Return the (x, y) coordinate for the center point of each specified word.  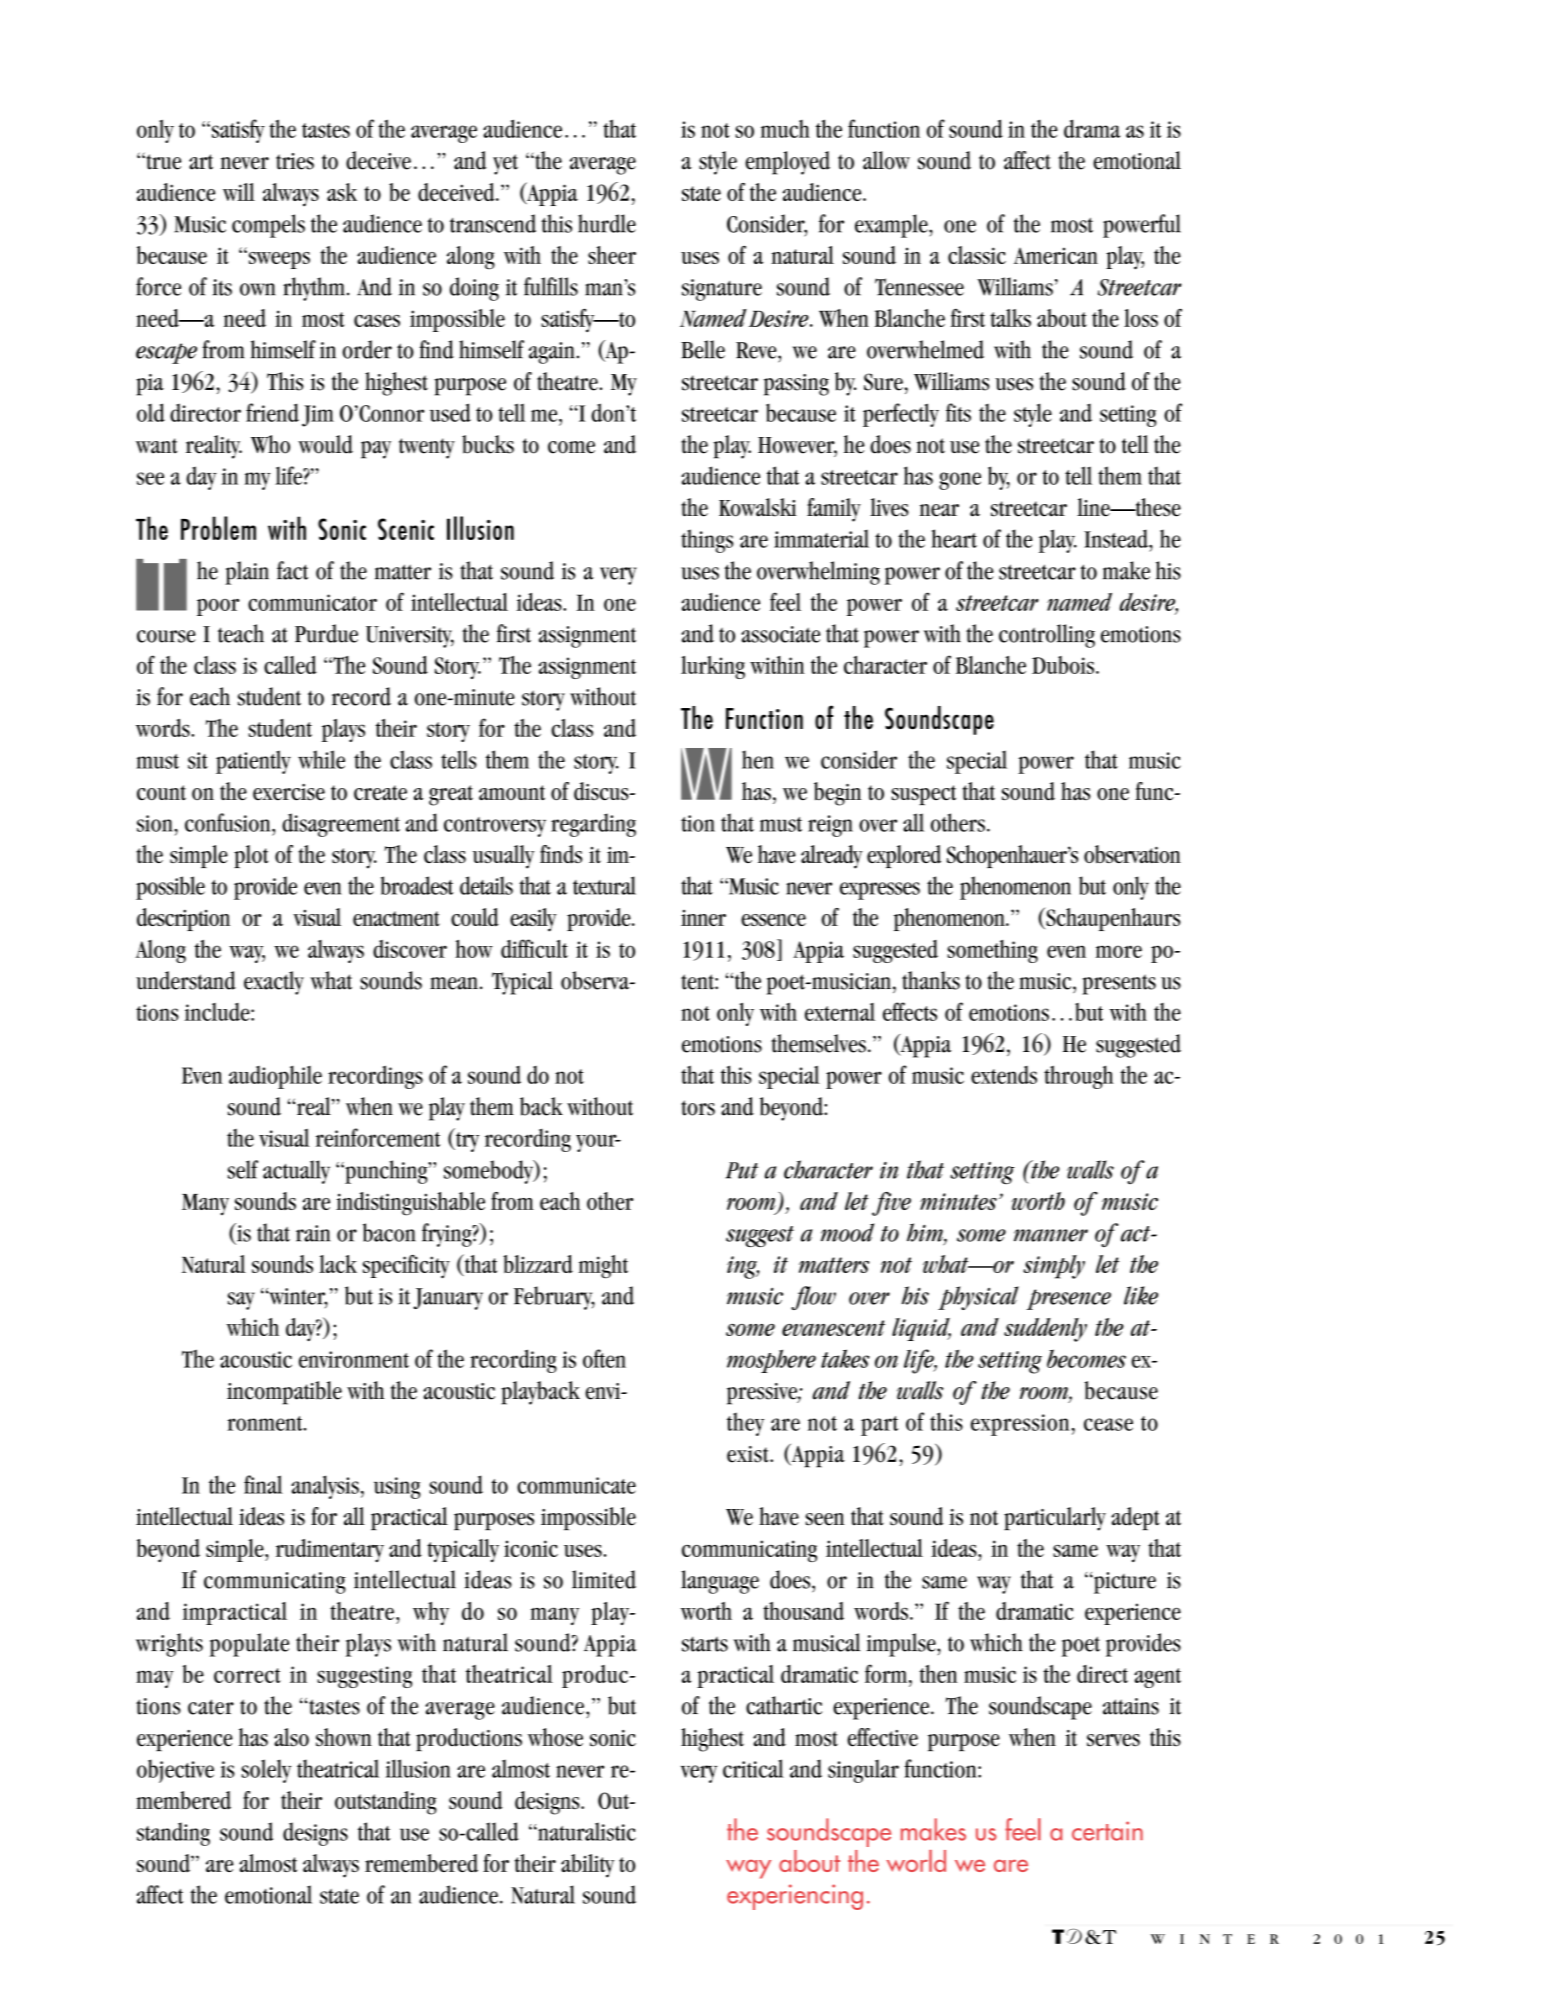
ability (587, 1866)
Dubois (1063, 665)
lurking (713, 667)
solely (266, 1771)
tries (295, 161)
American (1056, 255)
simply (1054, 1267)
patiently (253, 762)
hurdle (607, 223)
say (241, 1301)
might (603, 1267)
